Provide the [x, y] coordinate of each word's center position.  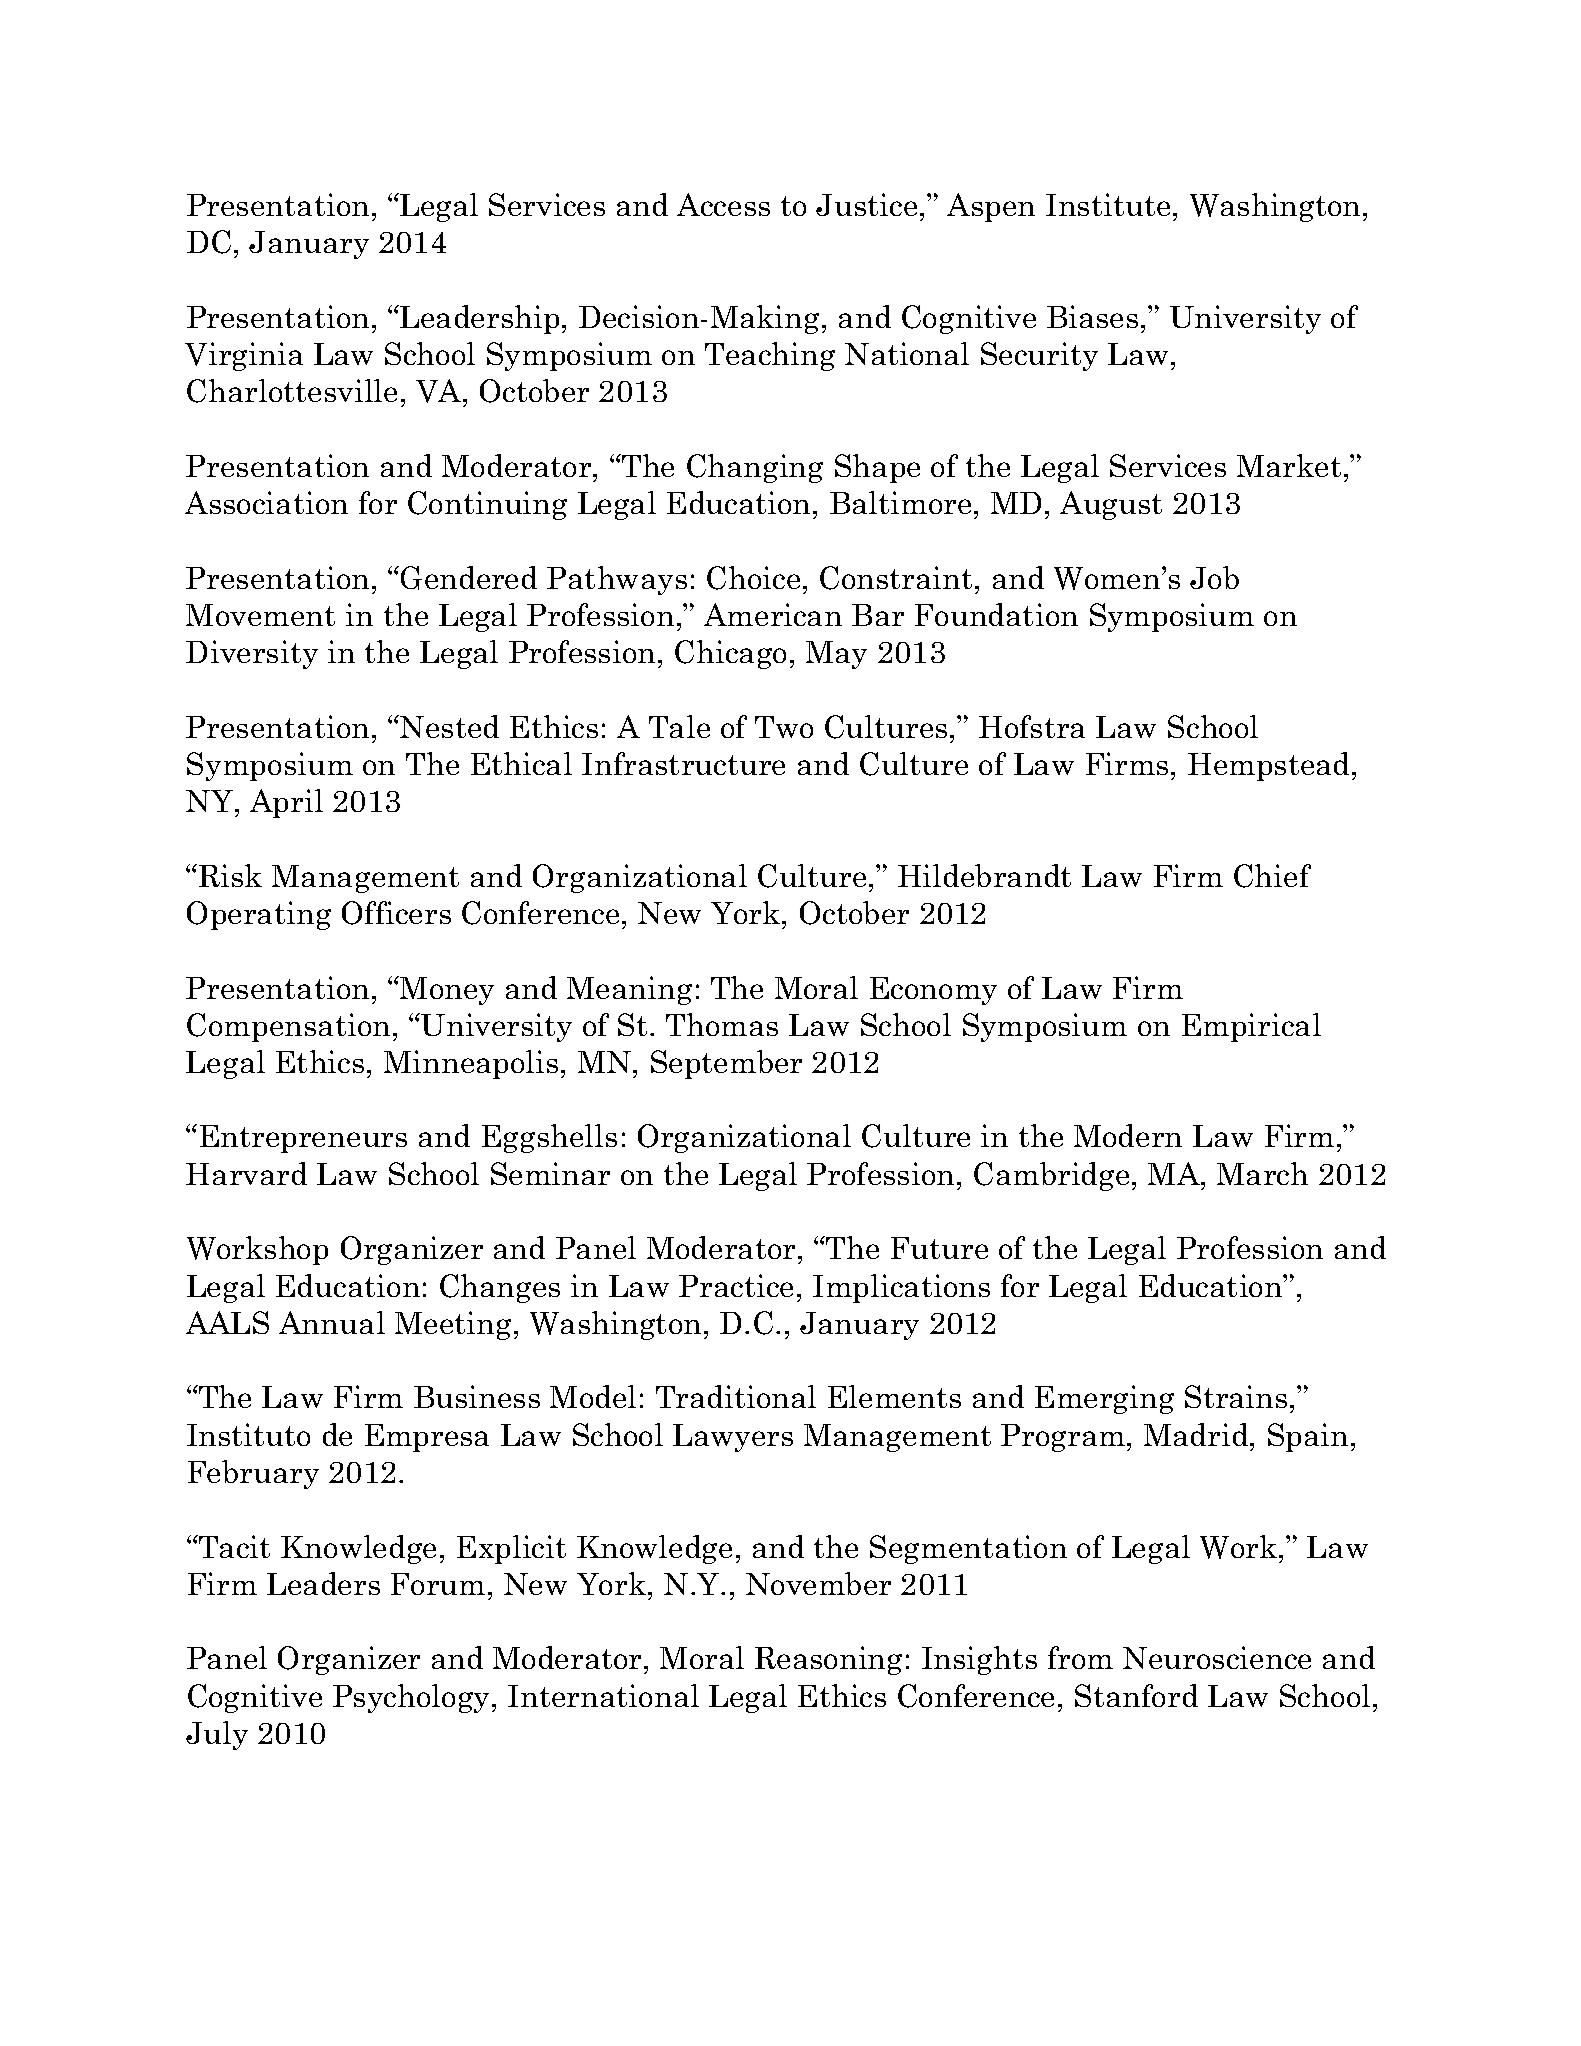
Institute [1108, 204]
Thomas [722, 1024]
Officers [396, 913]
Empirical [1251, 1027]
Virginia [244, 356]
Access [723, 204]
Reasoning [828, 1660]
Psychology [413, 1698]
